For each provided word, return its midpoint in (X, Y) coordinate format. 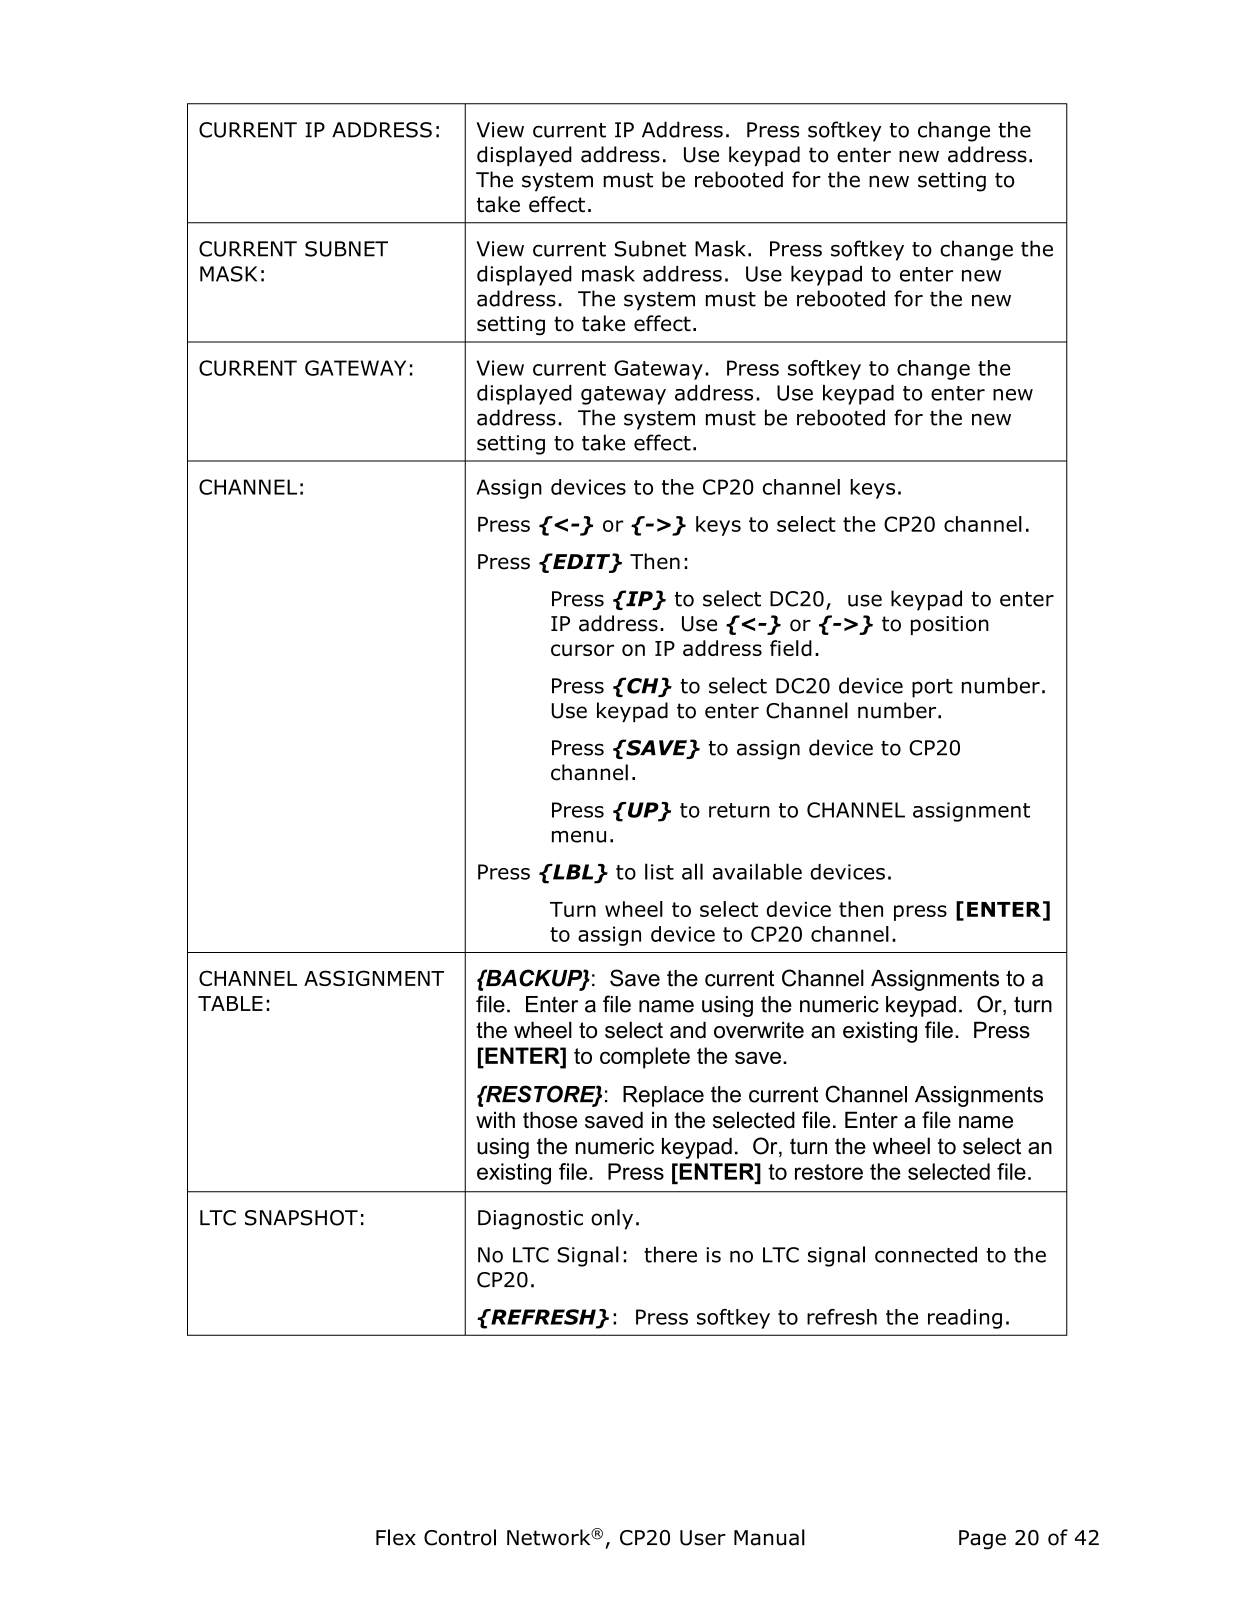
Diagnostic (530, 1220)
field (791, 648)
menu (579, 836)
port (932, 688)
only (612, 1219)
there (670, 1254)
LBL (573, 873)
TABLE (230, 1003)
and (688, 1030)
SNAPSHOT (301, 1218)
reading (965, 1319)
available (757, 871)
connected (926, 1254)
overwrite (759, 1030)
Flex (396, 1537)
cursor (582, 650)
